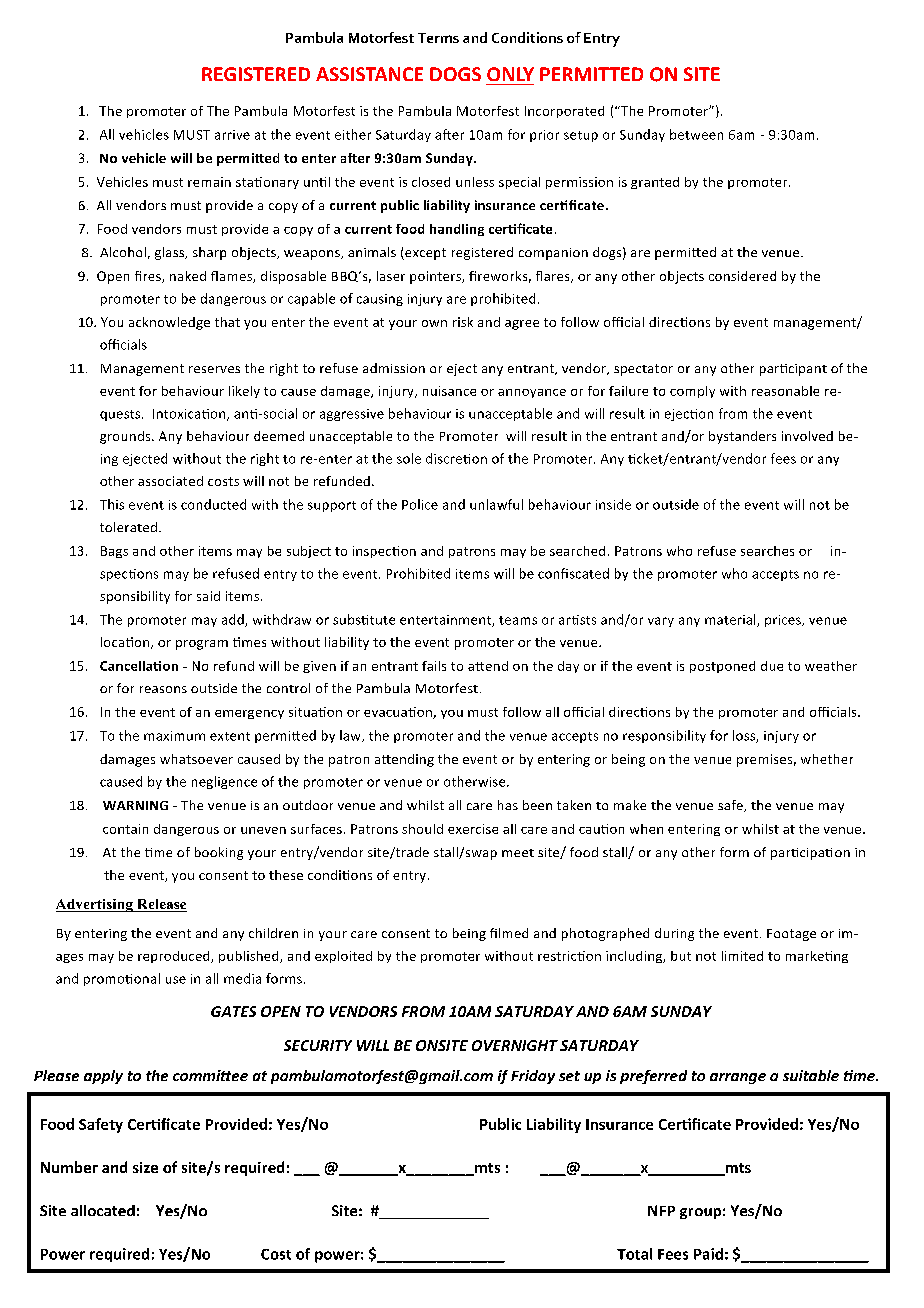  I want to click on should, so click(422, 829).
